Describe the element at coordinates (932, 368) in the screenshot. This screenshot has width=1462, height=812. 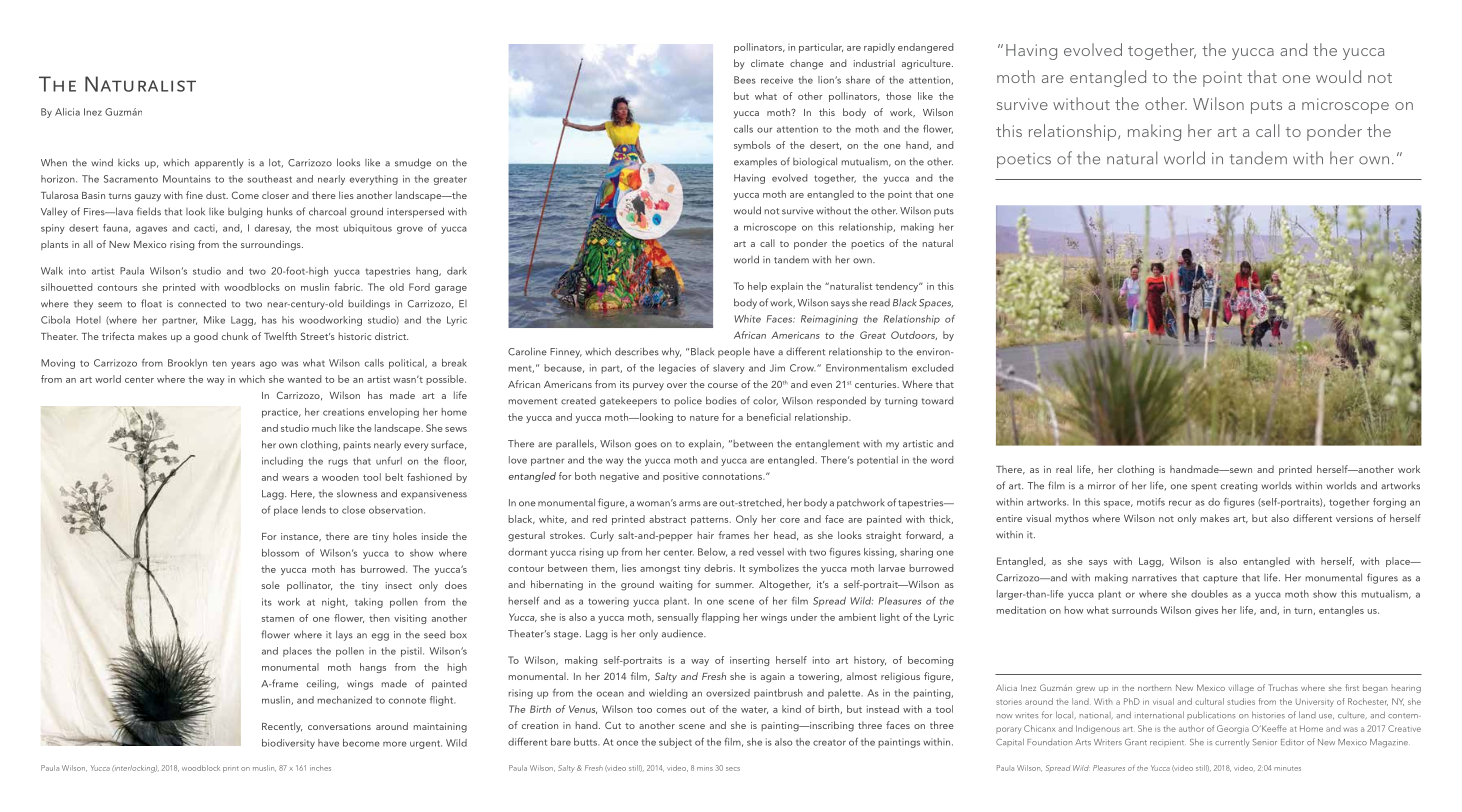
I see `excluded` at that location.
